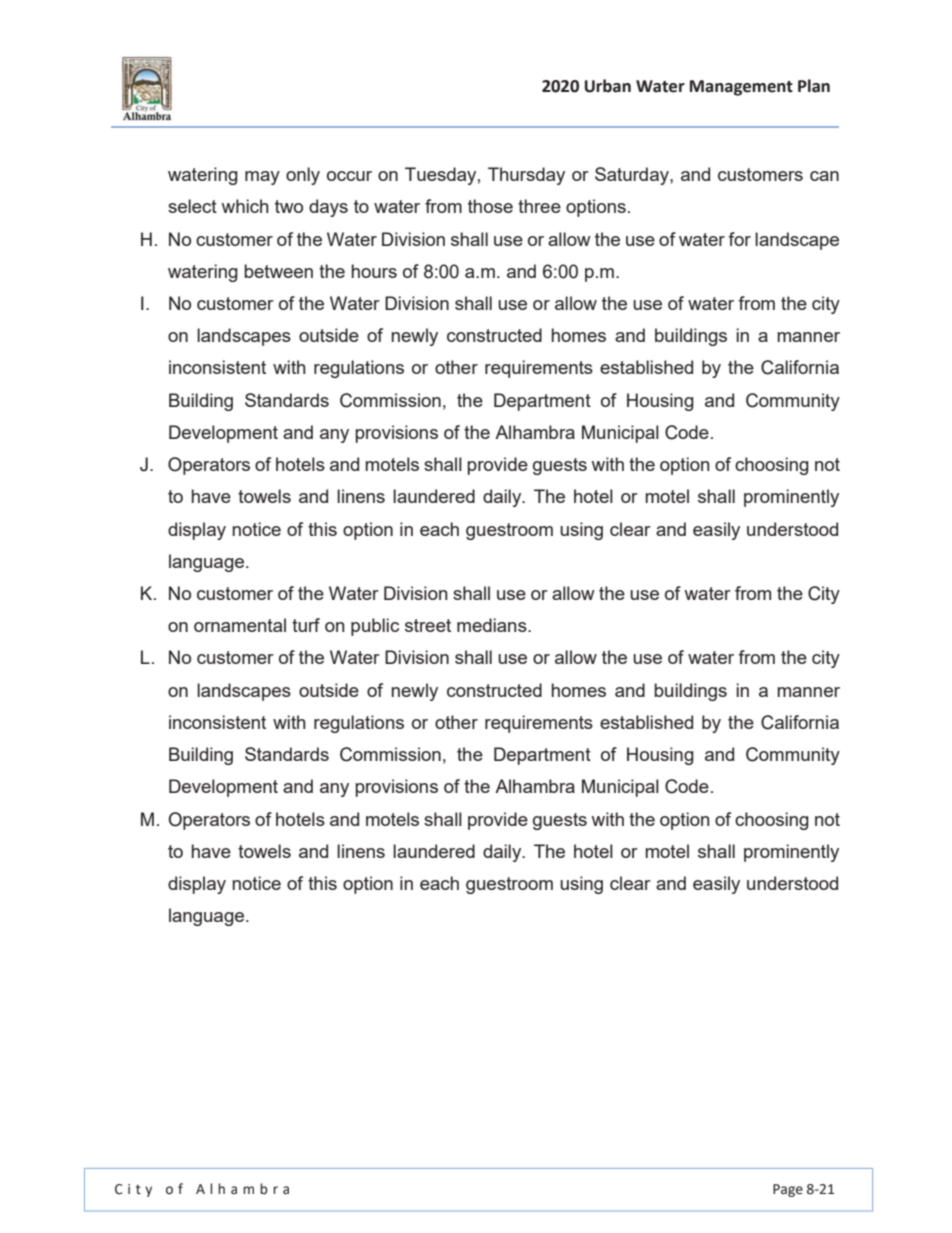 Image resolution: width=952 pixels, height=1233 pixels. Describe the element at coordinates (493, 625) in the screenshot. I see `medians` at that location.
